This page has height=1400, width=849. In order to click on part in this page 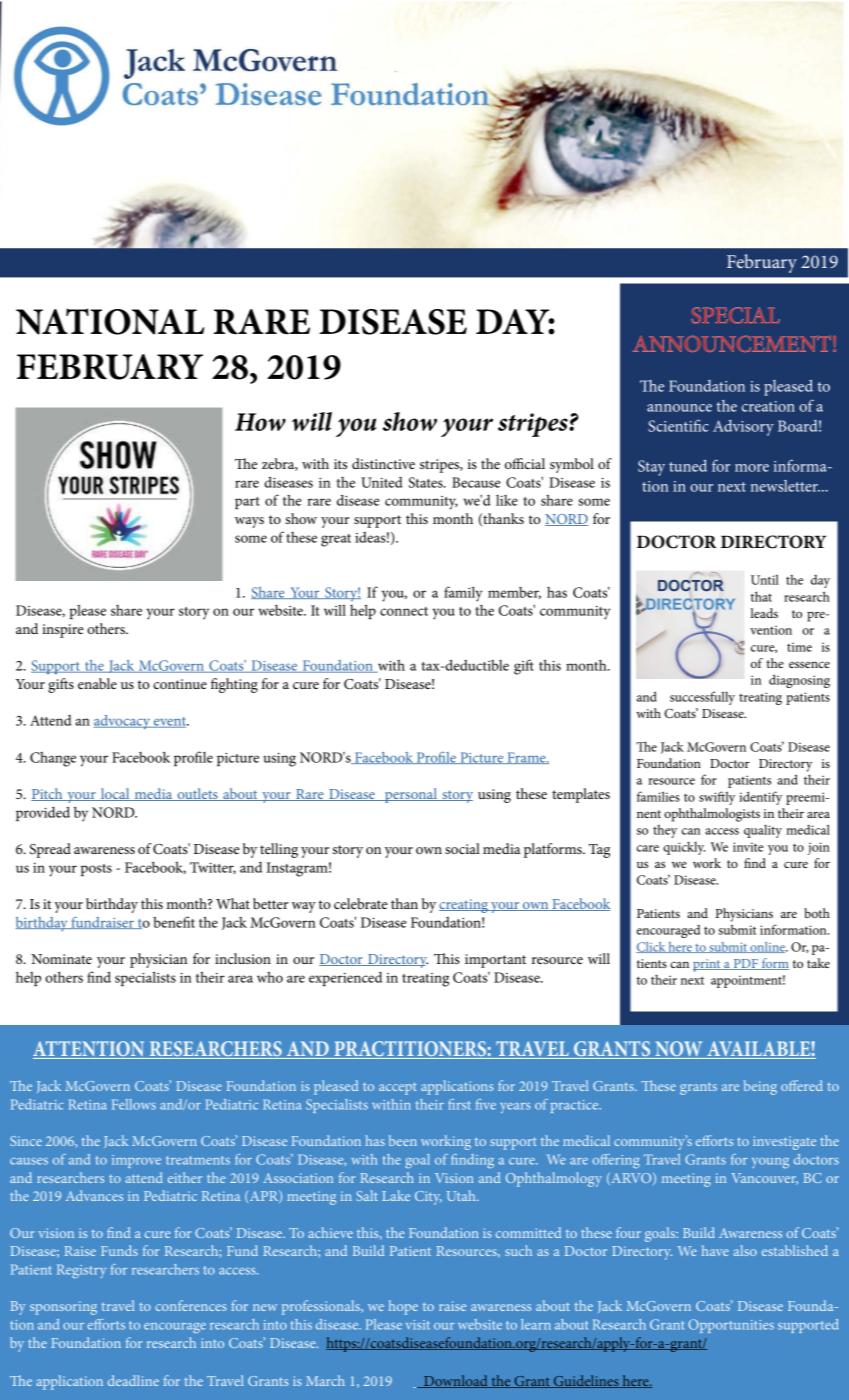, I will do `click(247, 503)`.
